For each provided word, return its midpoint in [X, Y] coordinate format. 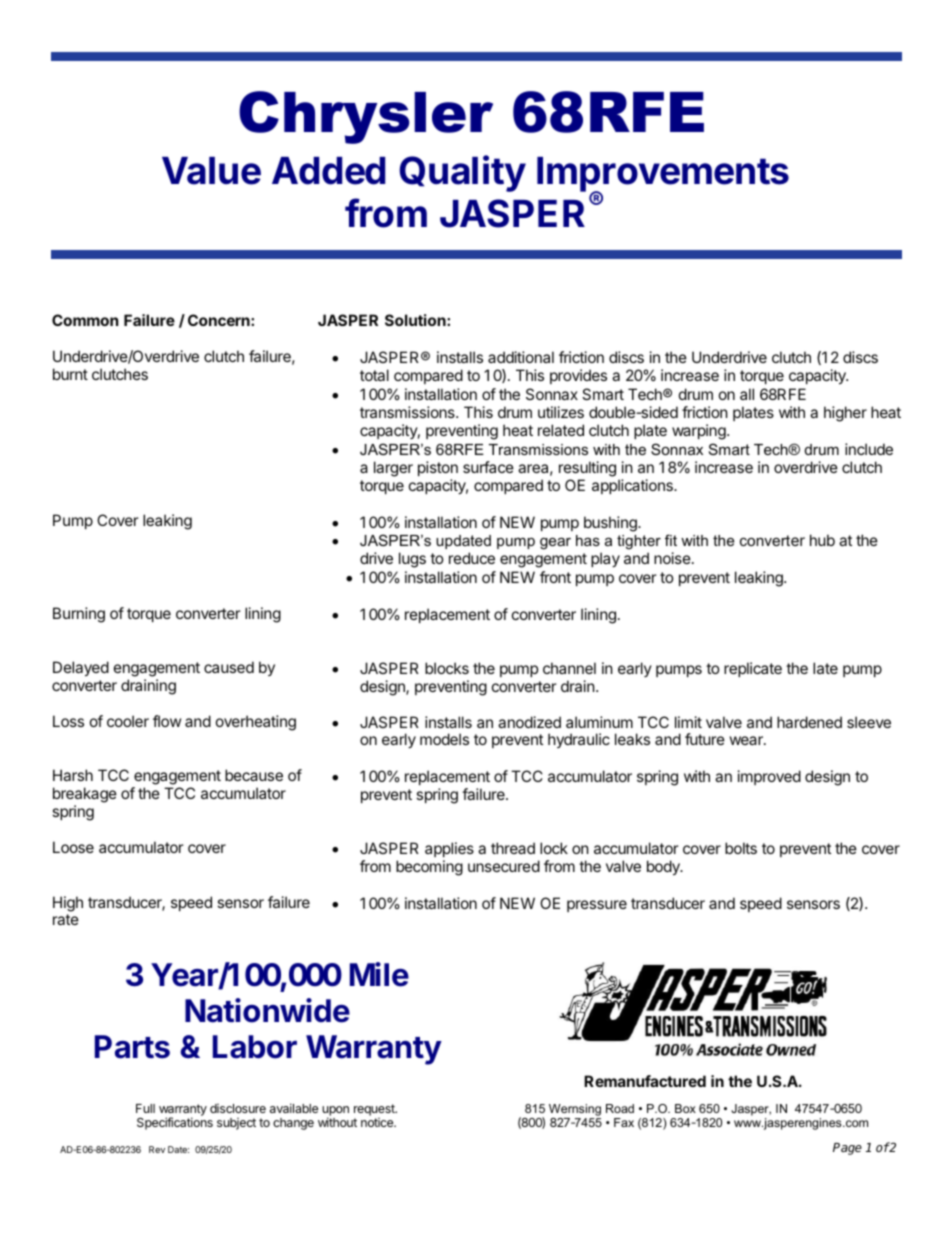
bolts [741, 848]
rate [66, 919]
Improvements [663, 175]
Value [211, 171]
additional [521, 357]
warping [700, 432]
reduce [472, 558]
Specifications [175, 1123]
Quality [462, 173]
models [444, 739]
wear [747, 740]
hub [822, 540]
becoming [429, 868]
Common [85, 320]
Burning [79, 615]
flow [167, 721]
